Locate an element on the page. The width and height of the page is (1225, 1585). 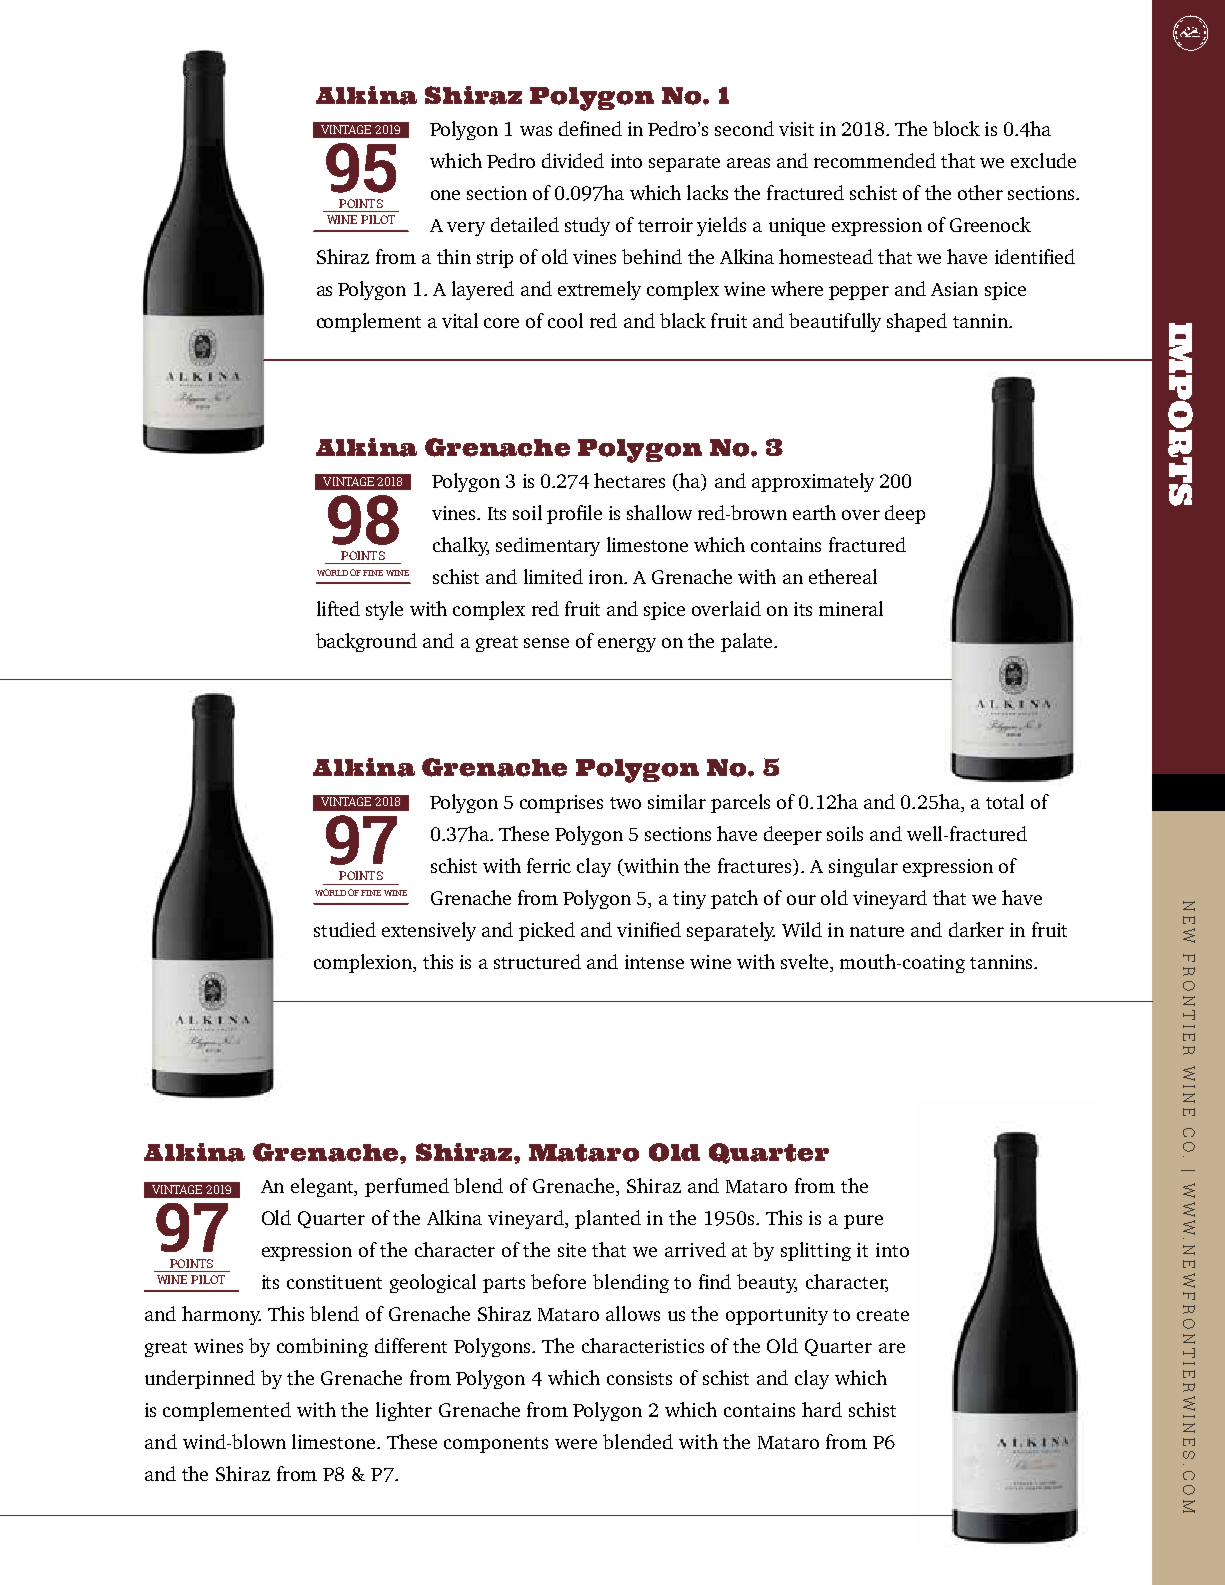
divided is located at coordinates (573, 160).
